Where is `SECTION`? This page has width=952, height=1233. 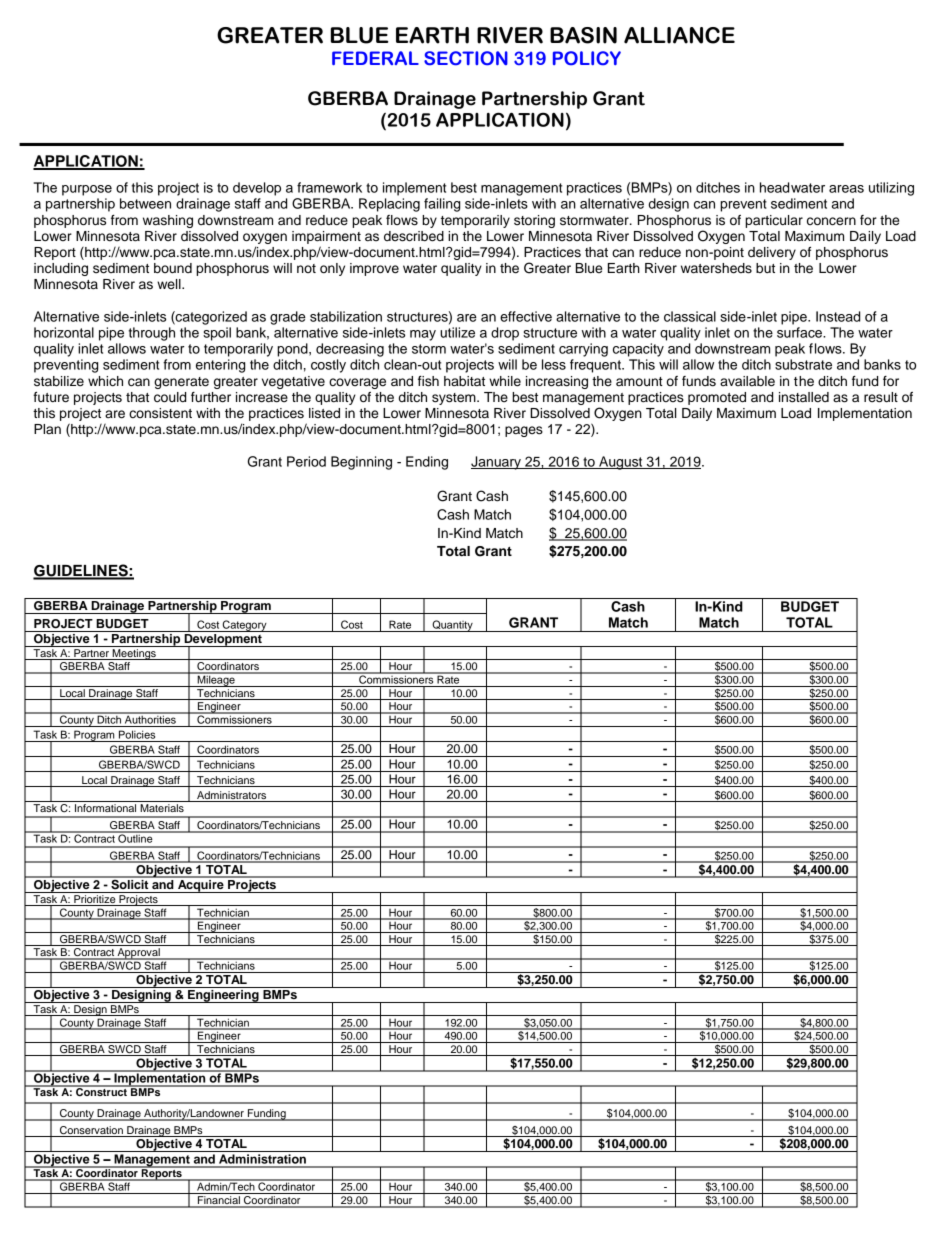 SECTION is located at coordinates (466, 58).
